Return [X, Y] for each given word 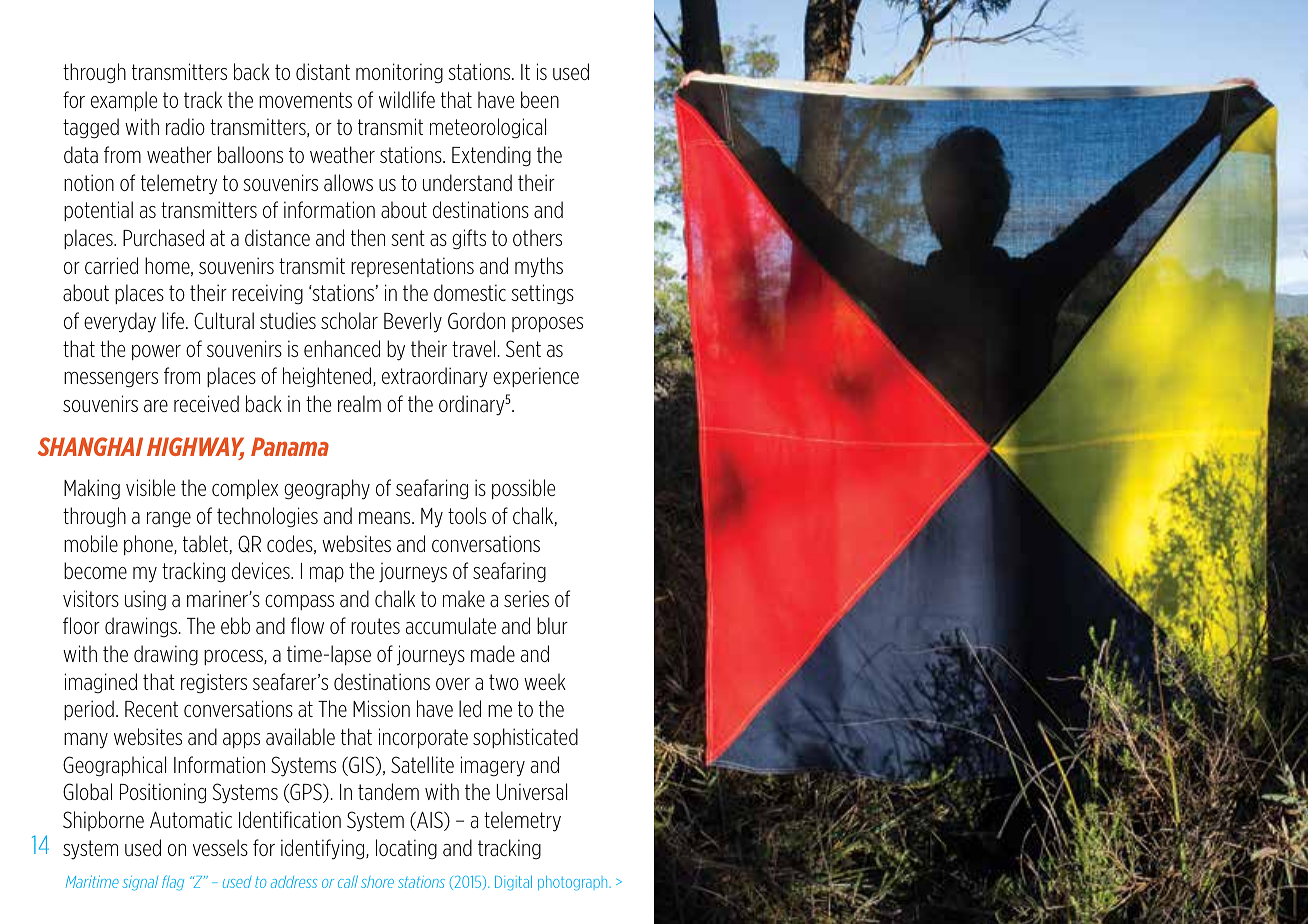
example [124, 101]
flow [307, 625]
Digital [513, 883]
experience [536, 377]
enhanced [342, 348]
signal [140, 883]
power [156, 352]
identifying [324, 849]
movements [305, 100]
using [145, 600]
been [540, 99]
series [526, 598]
